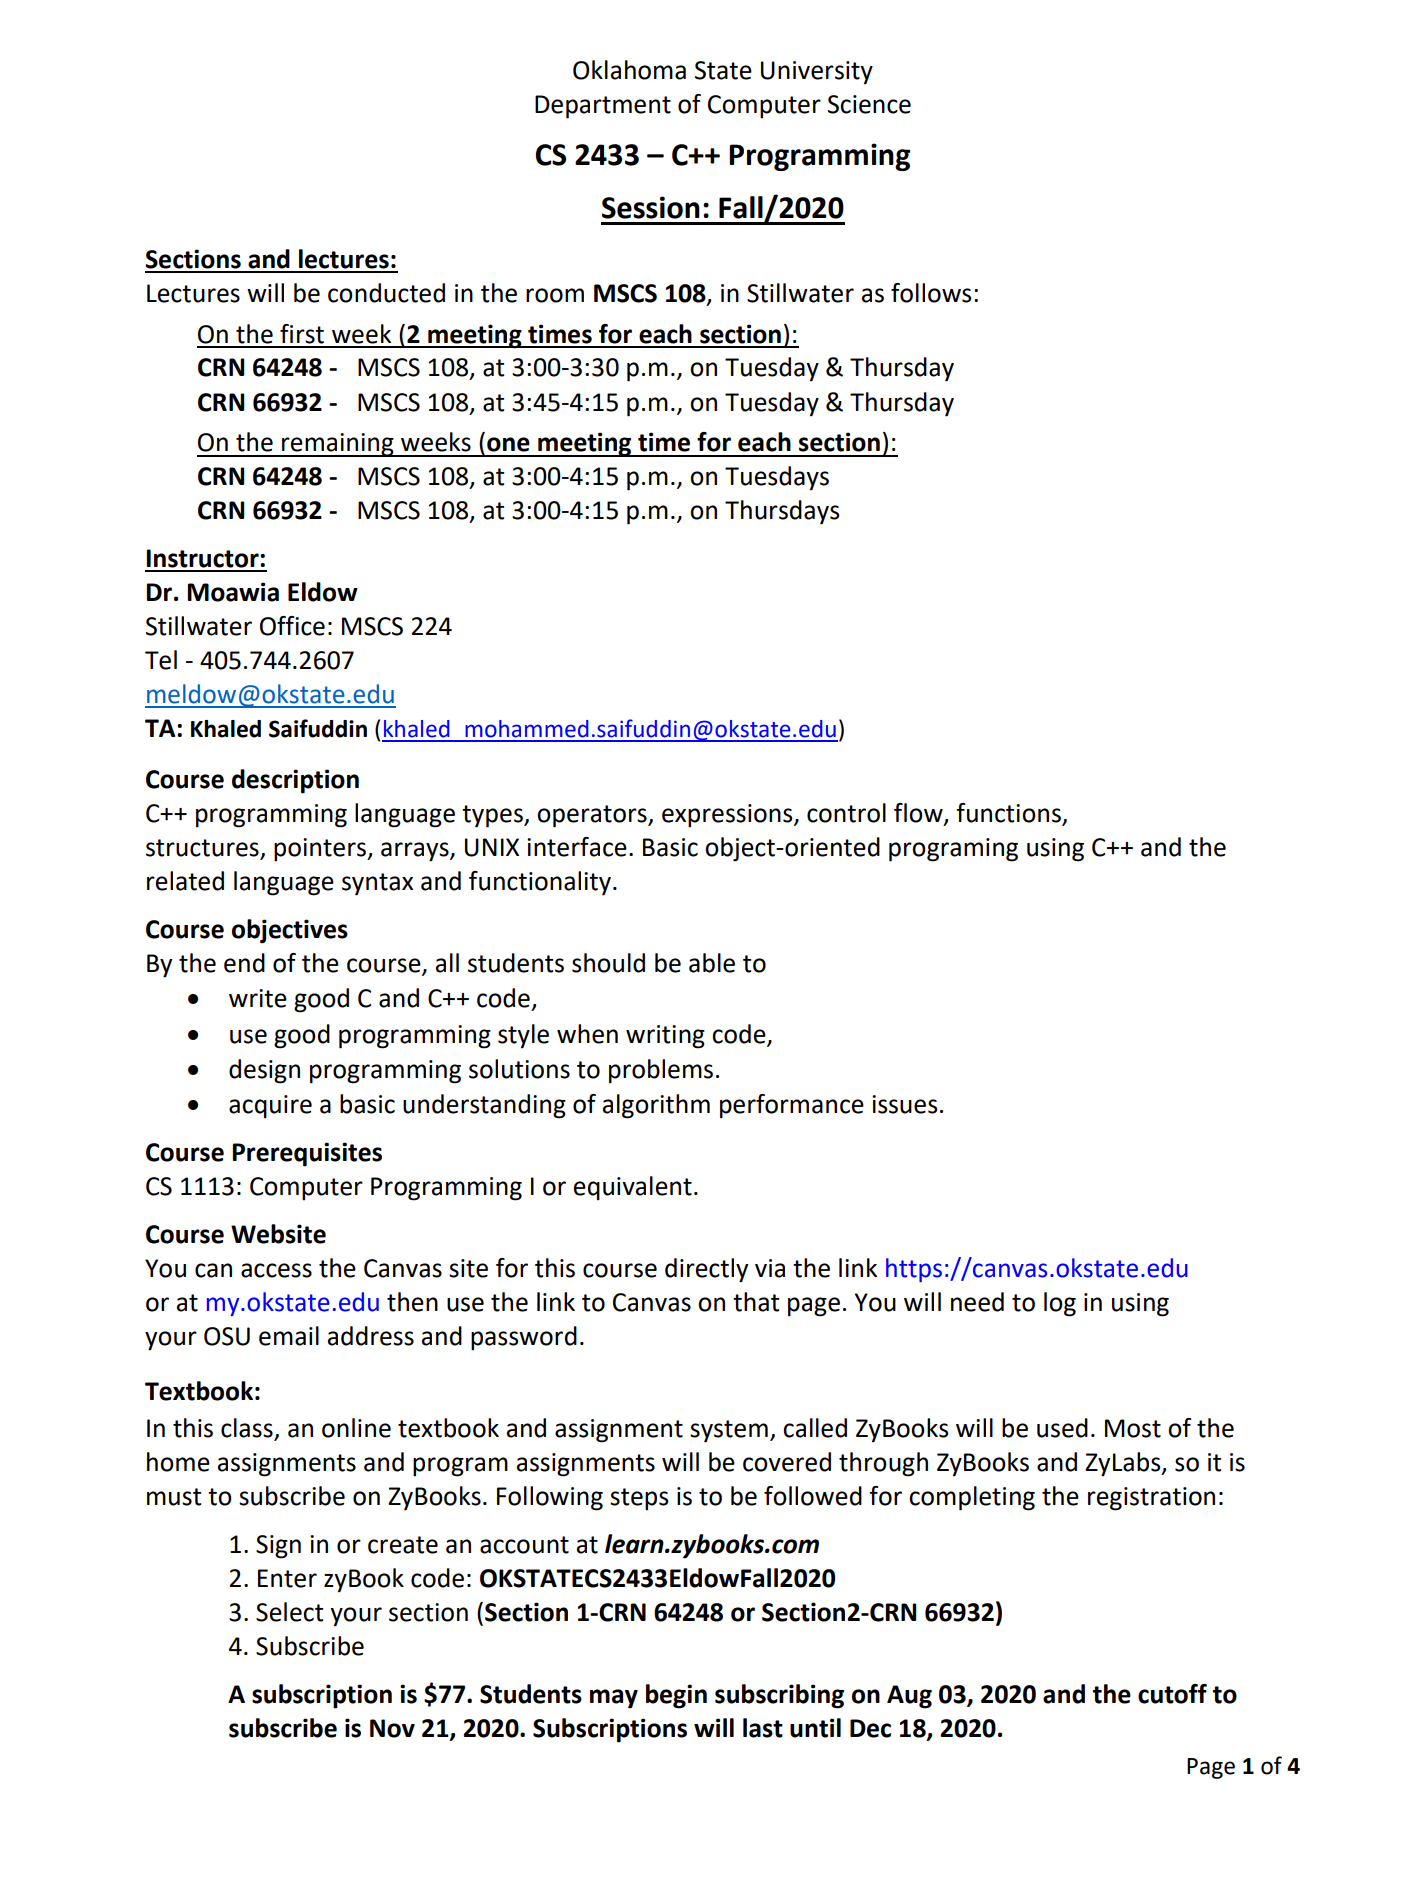 The width and height of the document is (1419, 1895). What do you see at coordinates (712, 963) in the document?
I see `able` at bounding box center [712, 963].
